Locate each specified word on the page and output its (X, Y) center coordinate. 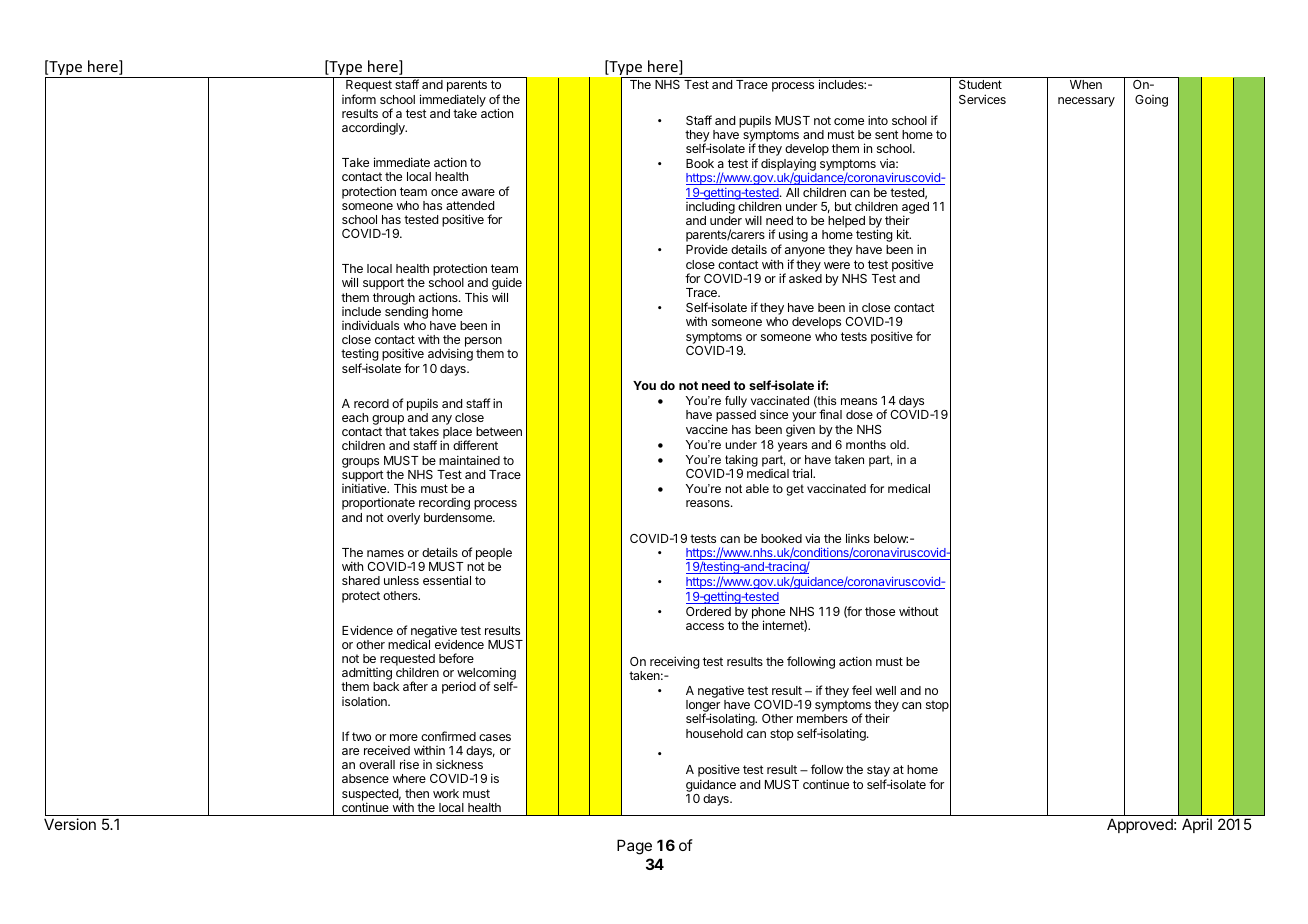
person (483, 343)
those (880, 611)
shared (361, 580)
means (859, 401)
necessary (1086, 102)
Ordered (708, 611)
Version (70, 824)
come (849, 121)
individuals (370, 325)
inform (359, 99)
